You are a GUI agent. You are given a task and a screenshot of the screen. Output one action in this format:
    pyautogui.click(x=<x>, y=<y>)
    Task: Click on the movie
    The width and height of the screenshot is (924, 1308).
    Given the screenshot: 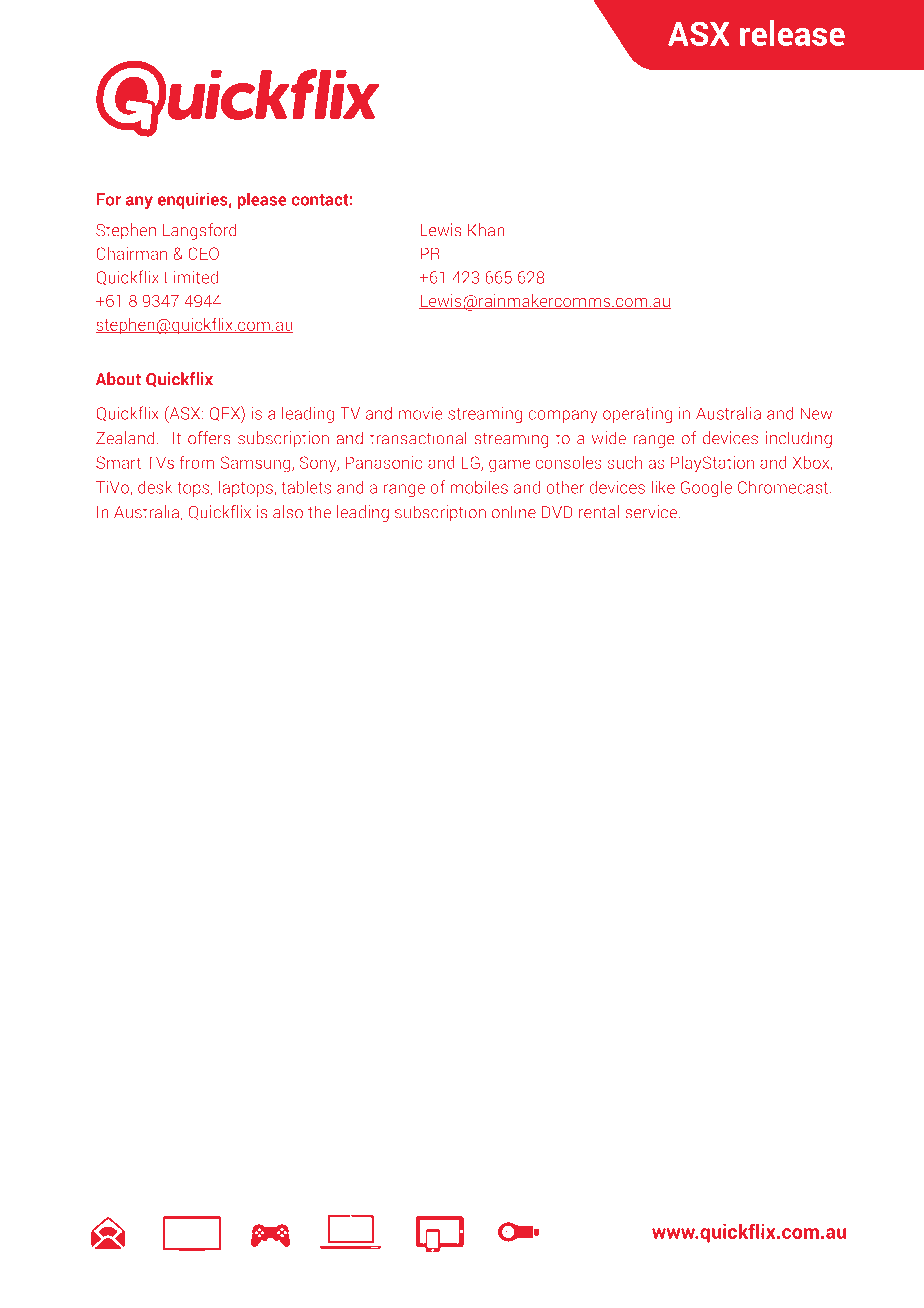 What is the action you would take?
    pyautogui.click(x=421, y=413)
